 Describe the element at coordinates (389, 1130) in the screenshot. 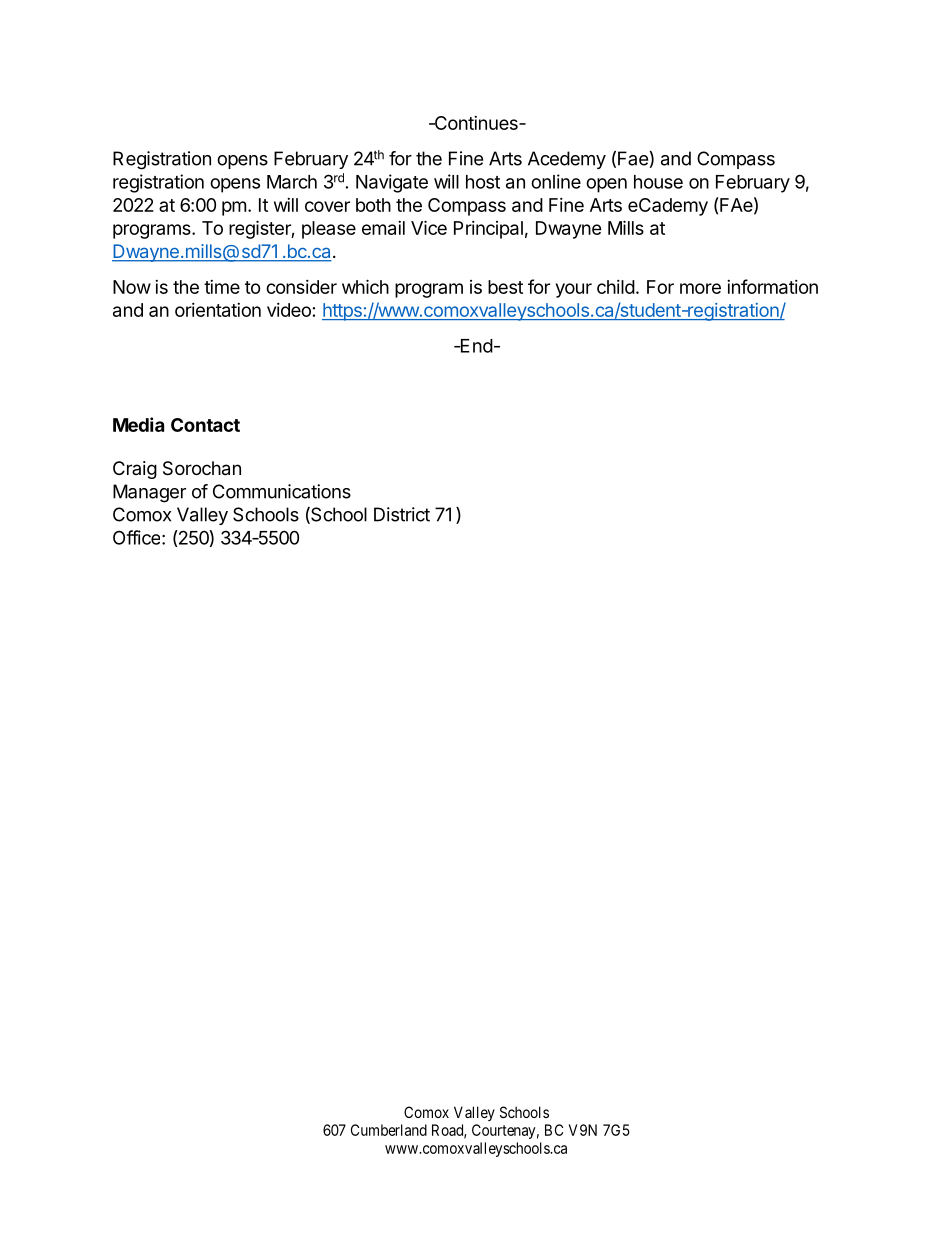

I see `Cumberland` at that location.
